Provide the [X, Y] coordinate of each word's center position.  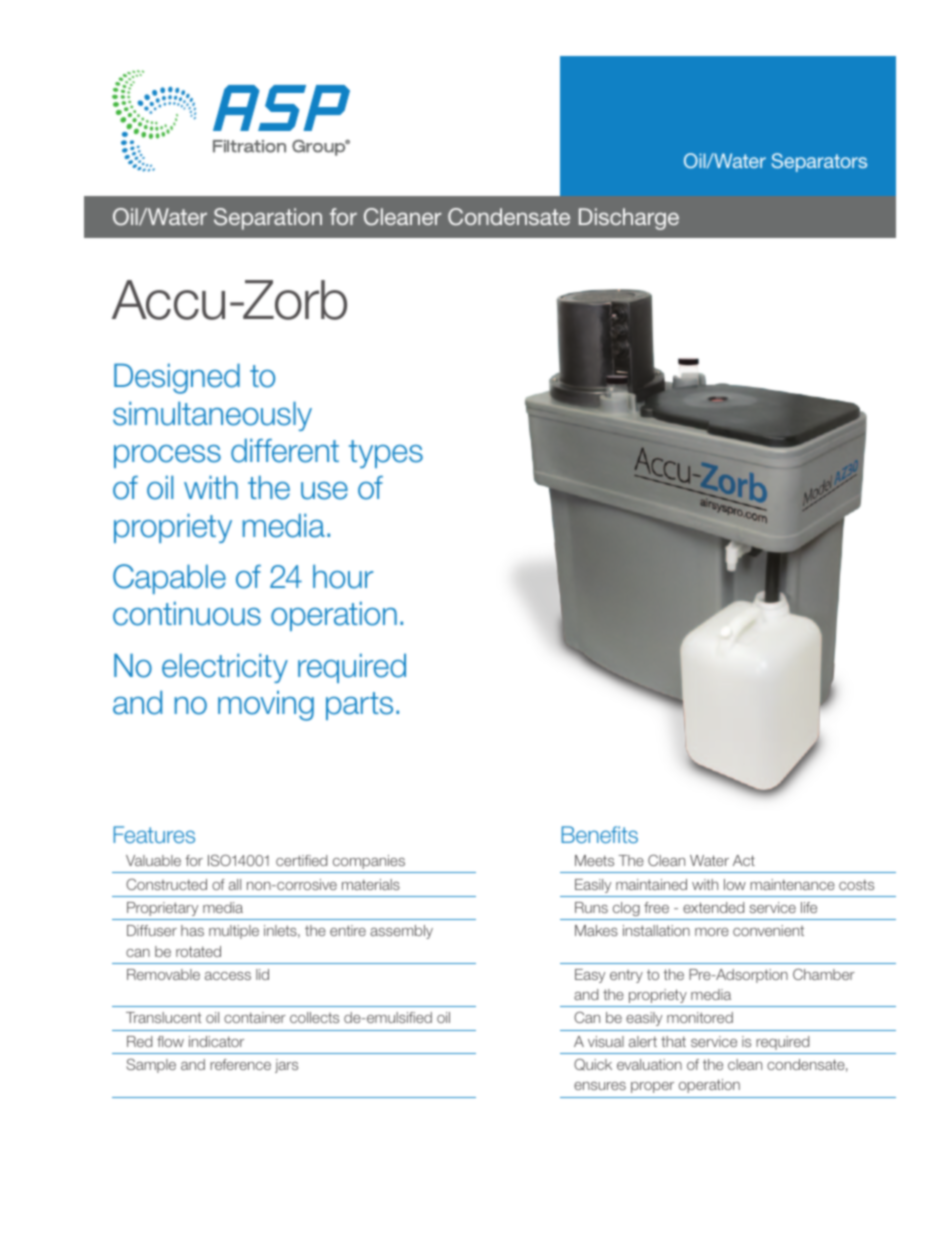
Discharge [629, 219]
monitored [700, 1017]
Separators [819, 162]
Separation [268, 219]
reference [240, 1064]
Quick [593, 1064]
